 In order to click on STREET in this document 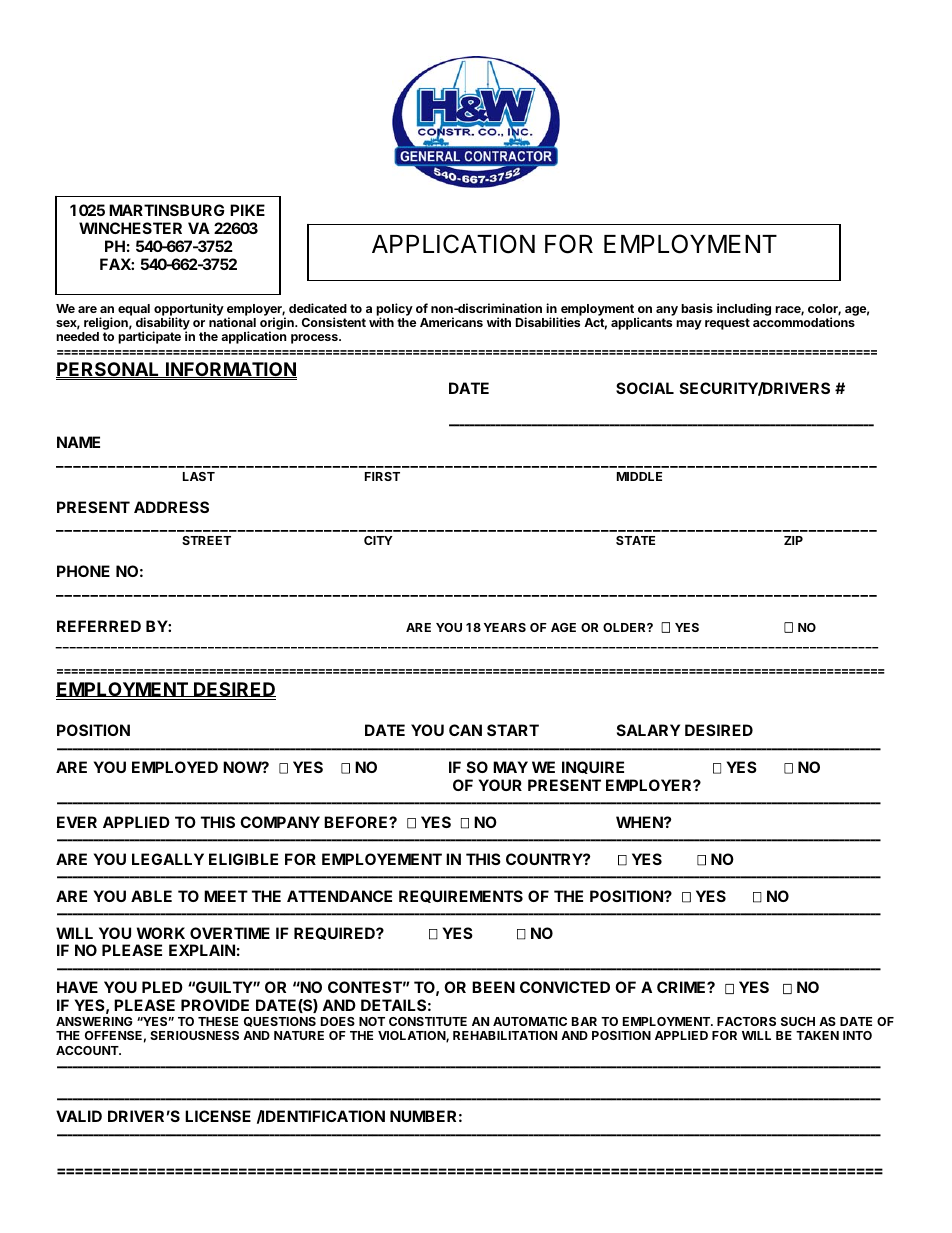, I will do `click(206, 540)`.
